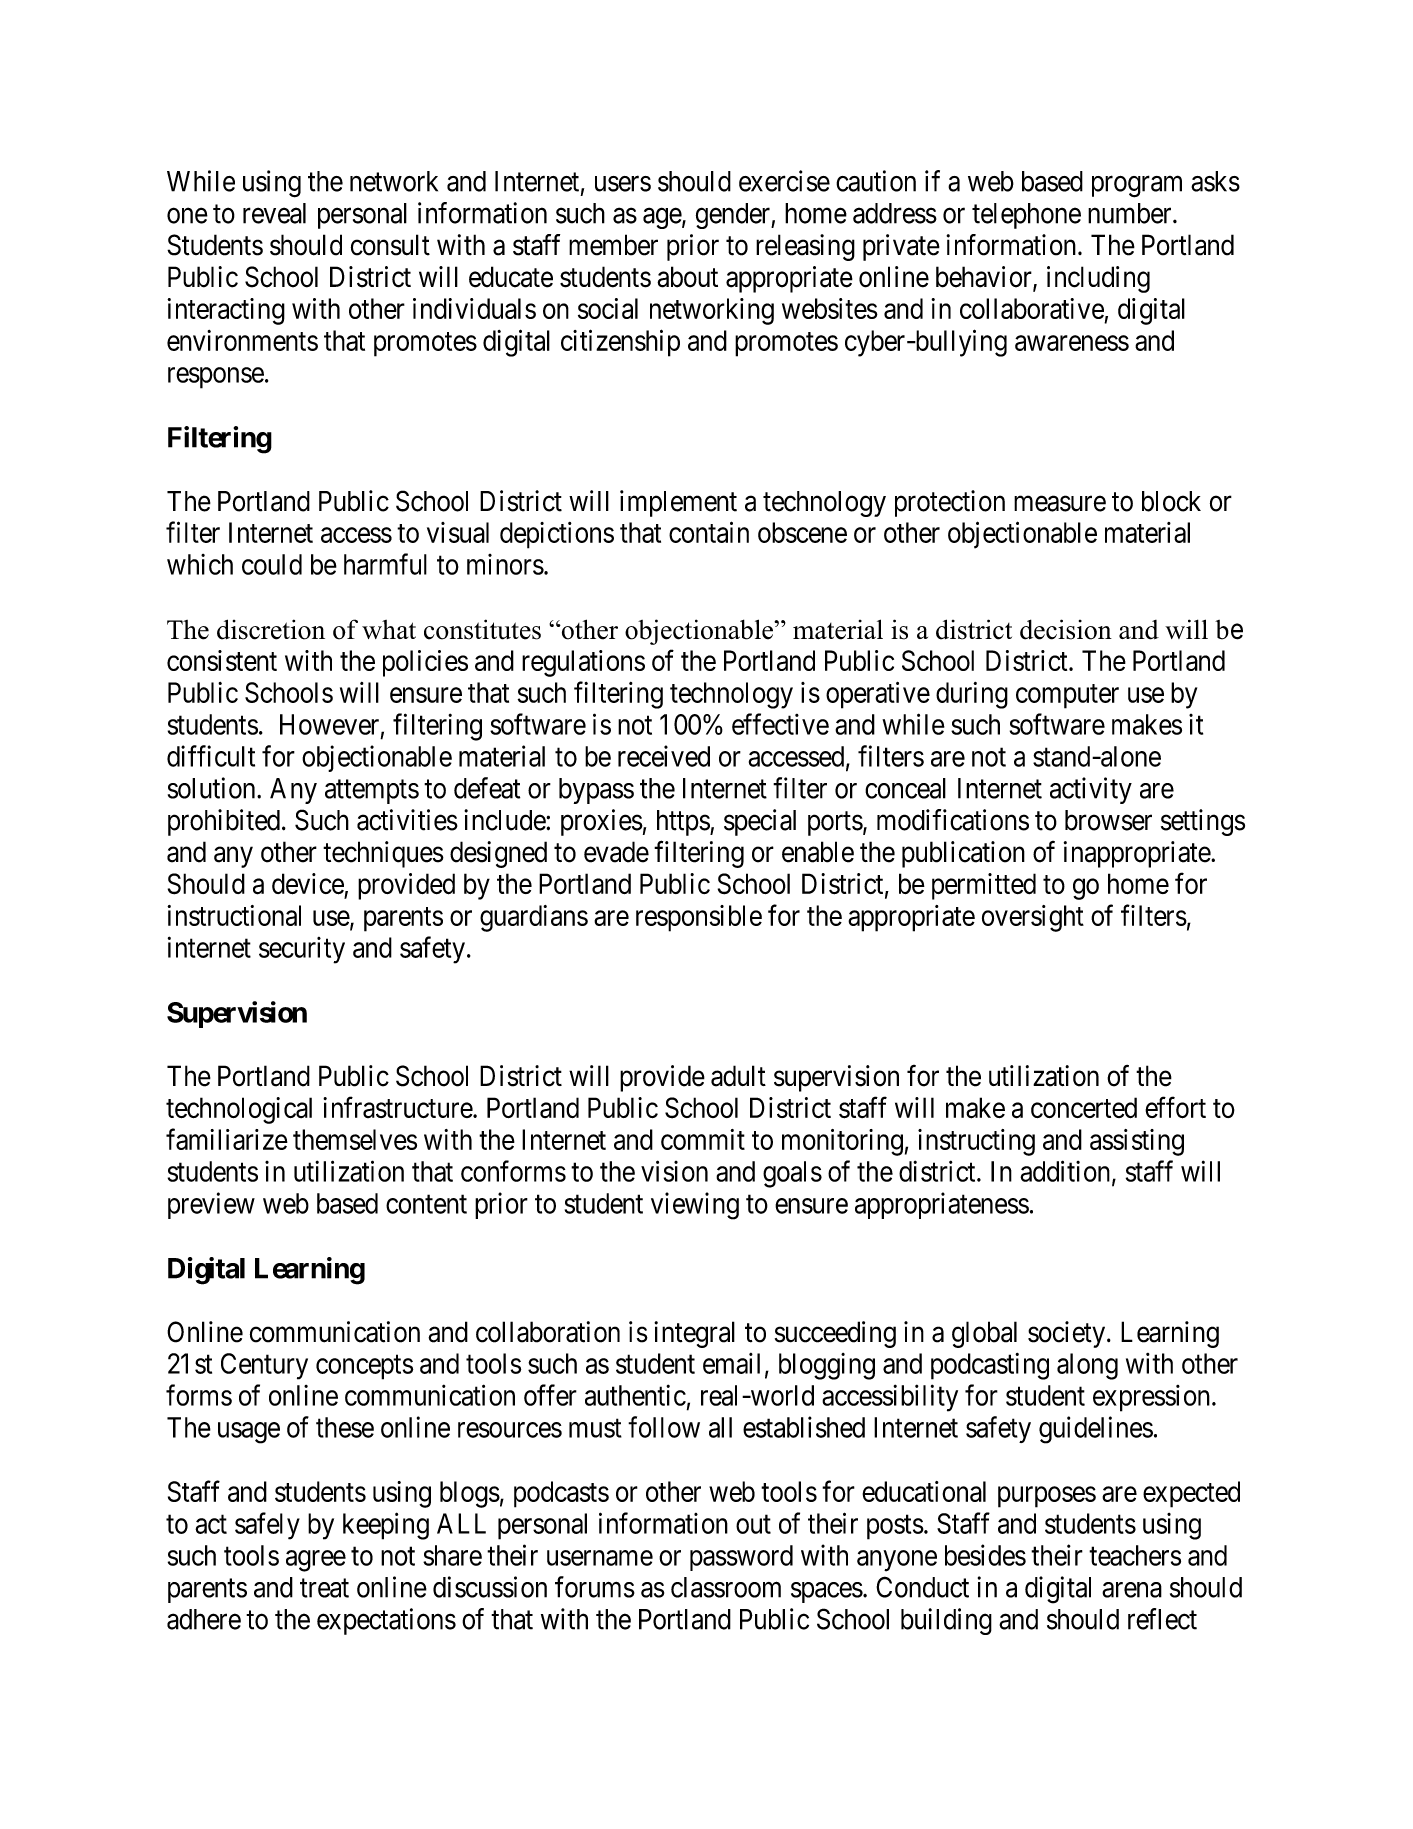 The height and width of the screenshot is (1829, 1413). Describe the element at coordinates (1132, 1590) in the screenshot. I see `arena` at that location.
